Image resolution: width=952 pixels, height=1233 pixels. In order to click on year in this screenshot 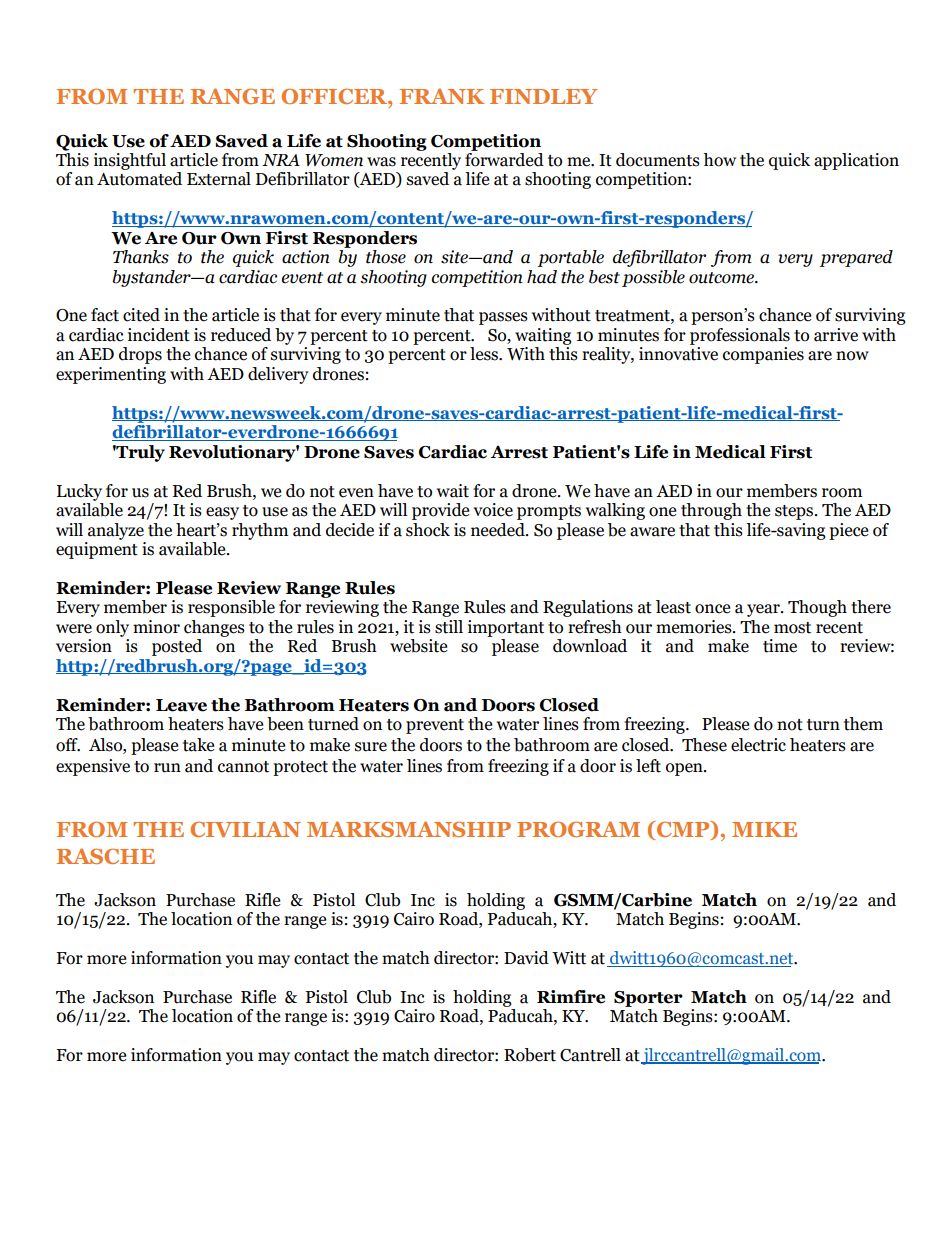, I will do `click(764, 610)`.
